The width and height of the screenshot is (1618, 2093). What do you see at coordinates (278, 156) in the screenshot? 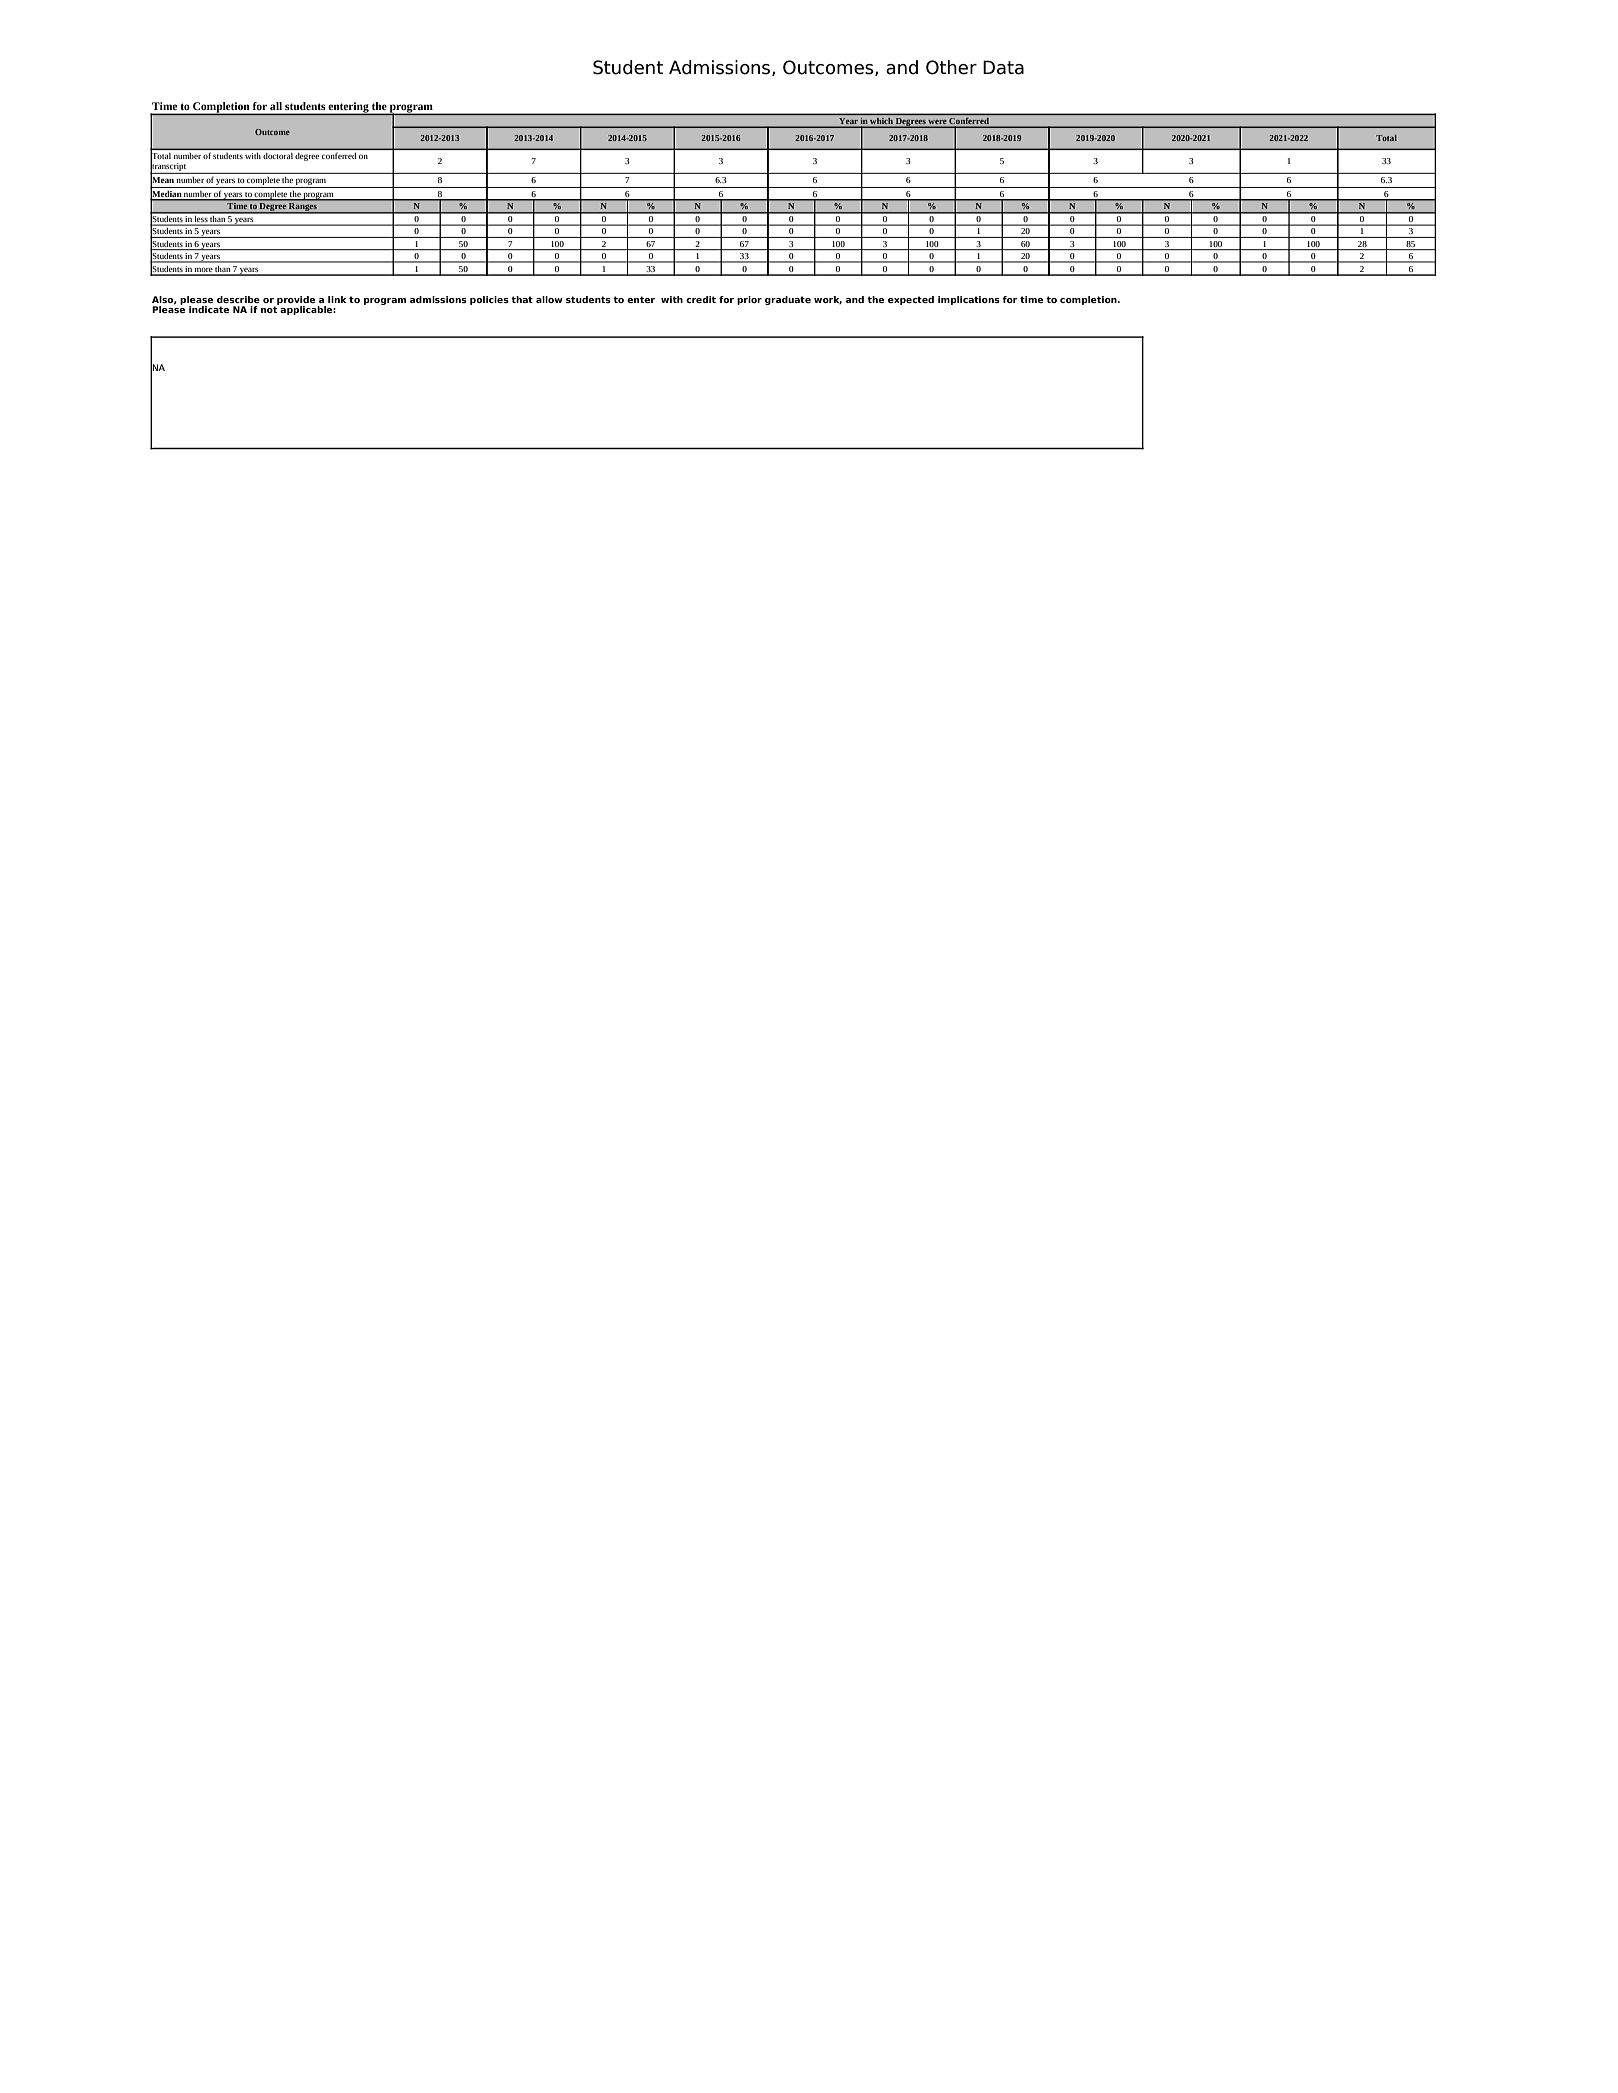
I see `doctoral` at bounding box center [278, 156].
